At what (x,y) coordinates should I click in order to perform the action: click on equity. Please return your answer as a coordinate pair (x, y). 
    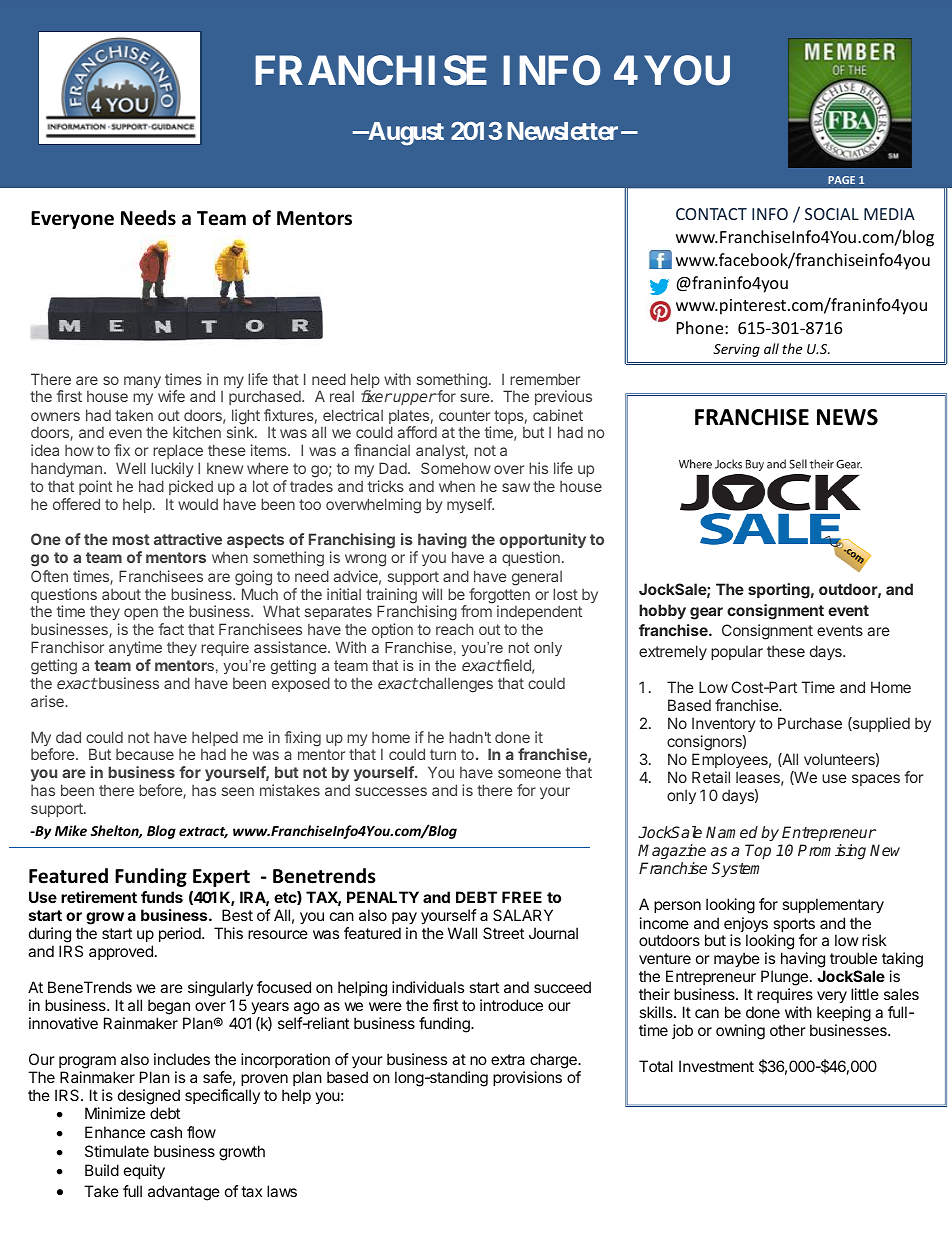
    Looking at the image, I should click on (144, 1172).
